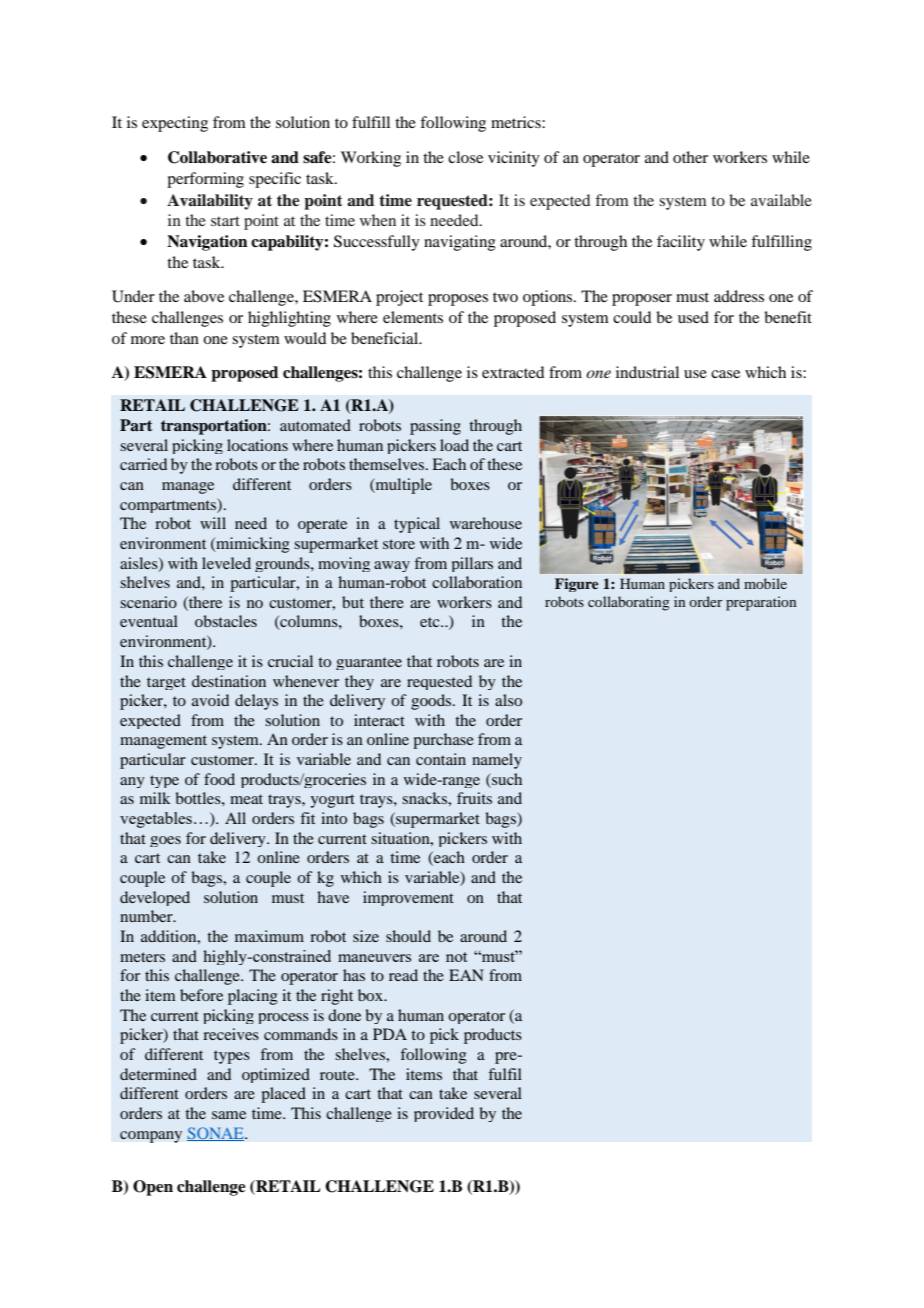  I want to click on same, so click(229, 1115).
